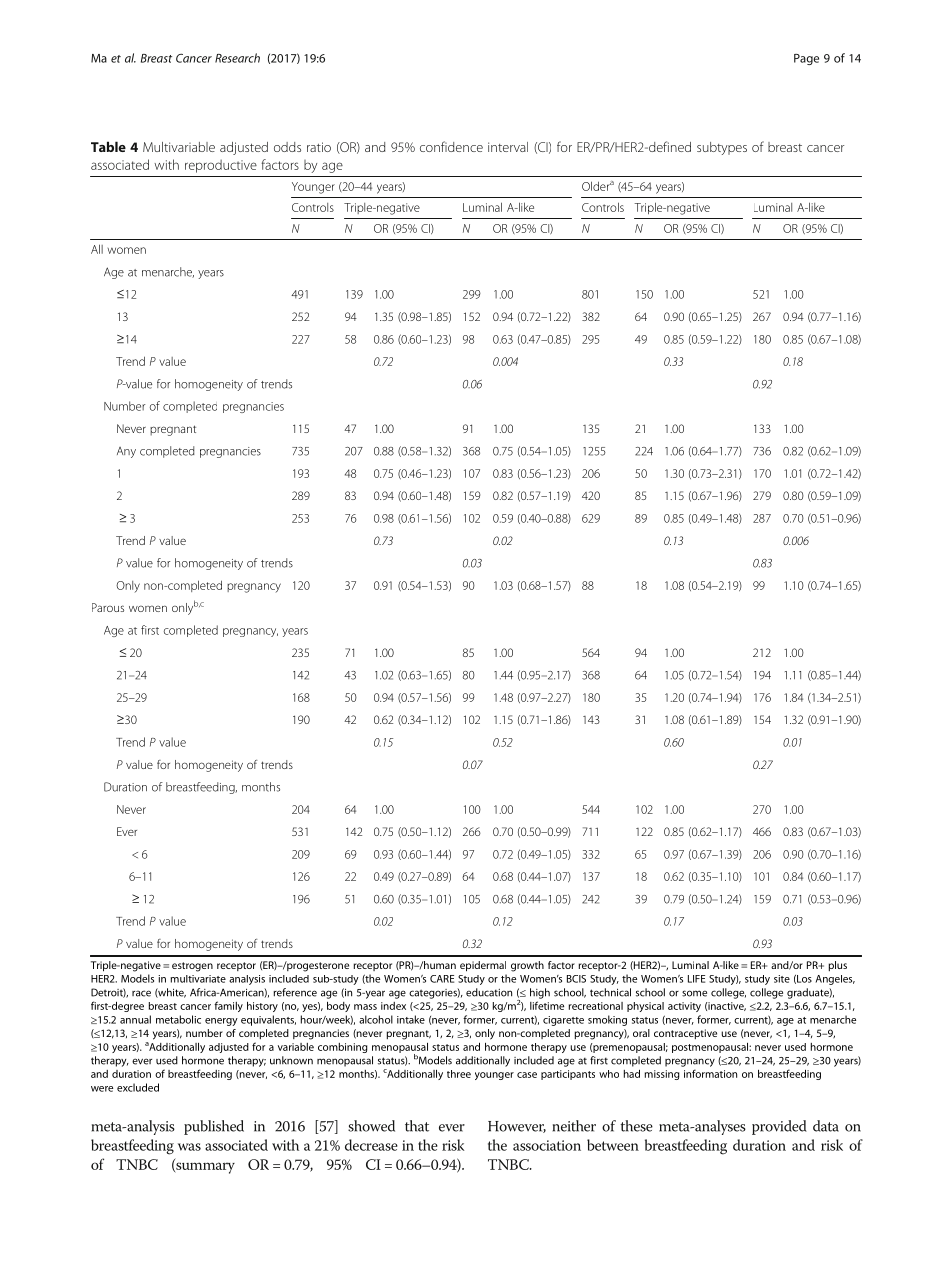 The width and height of the page is (952, 1265). Describe the element at coordinates (126, 452) in the page. I see `Any` at that location.
